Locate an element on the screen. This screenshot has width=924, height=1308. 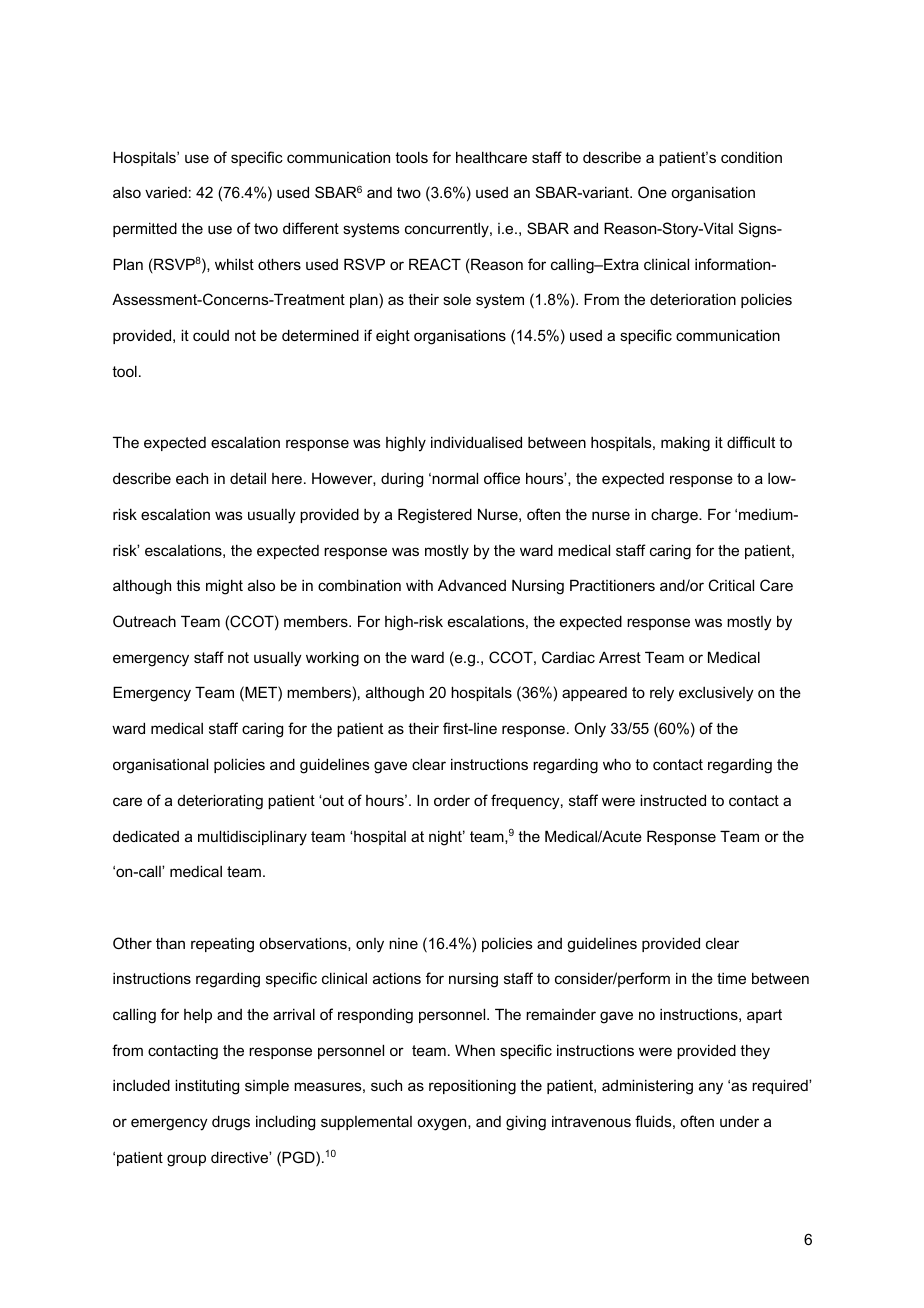
varied is located at coordinates (166, 192).
